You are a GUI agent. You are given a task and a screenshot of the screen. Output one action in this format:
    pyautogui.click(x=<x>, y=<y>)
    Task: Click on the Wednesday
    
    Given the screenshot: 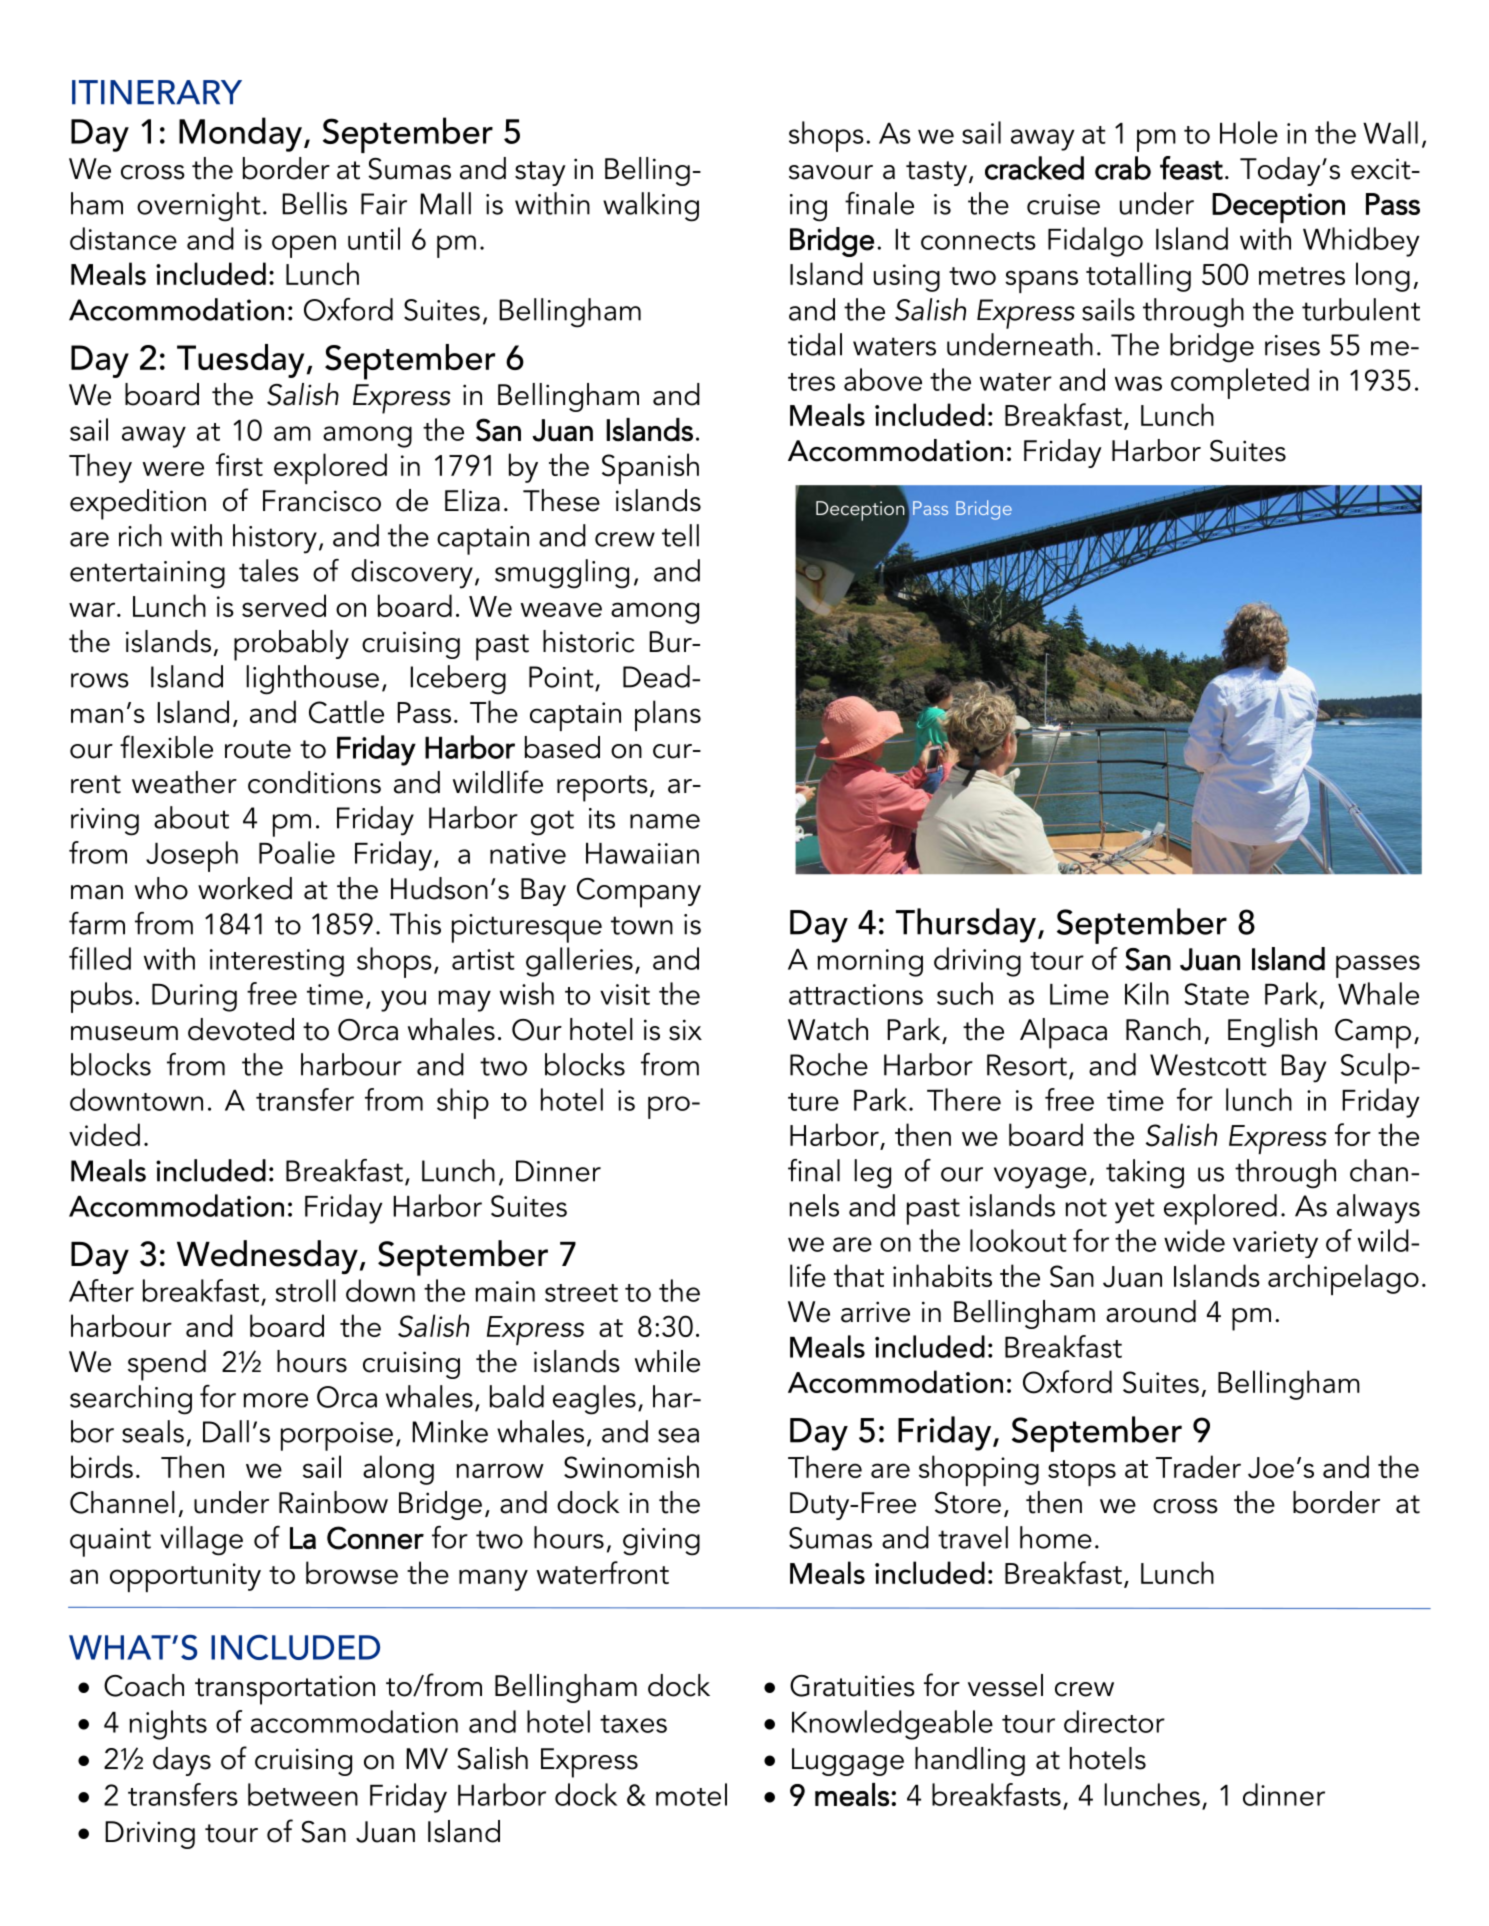 What is the action you would take?
    pyautogui.click(x=267, y=1257)
